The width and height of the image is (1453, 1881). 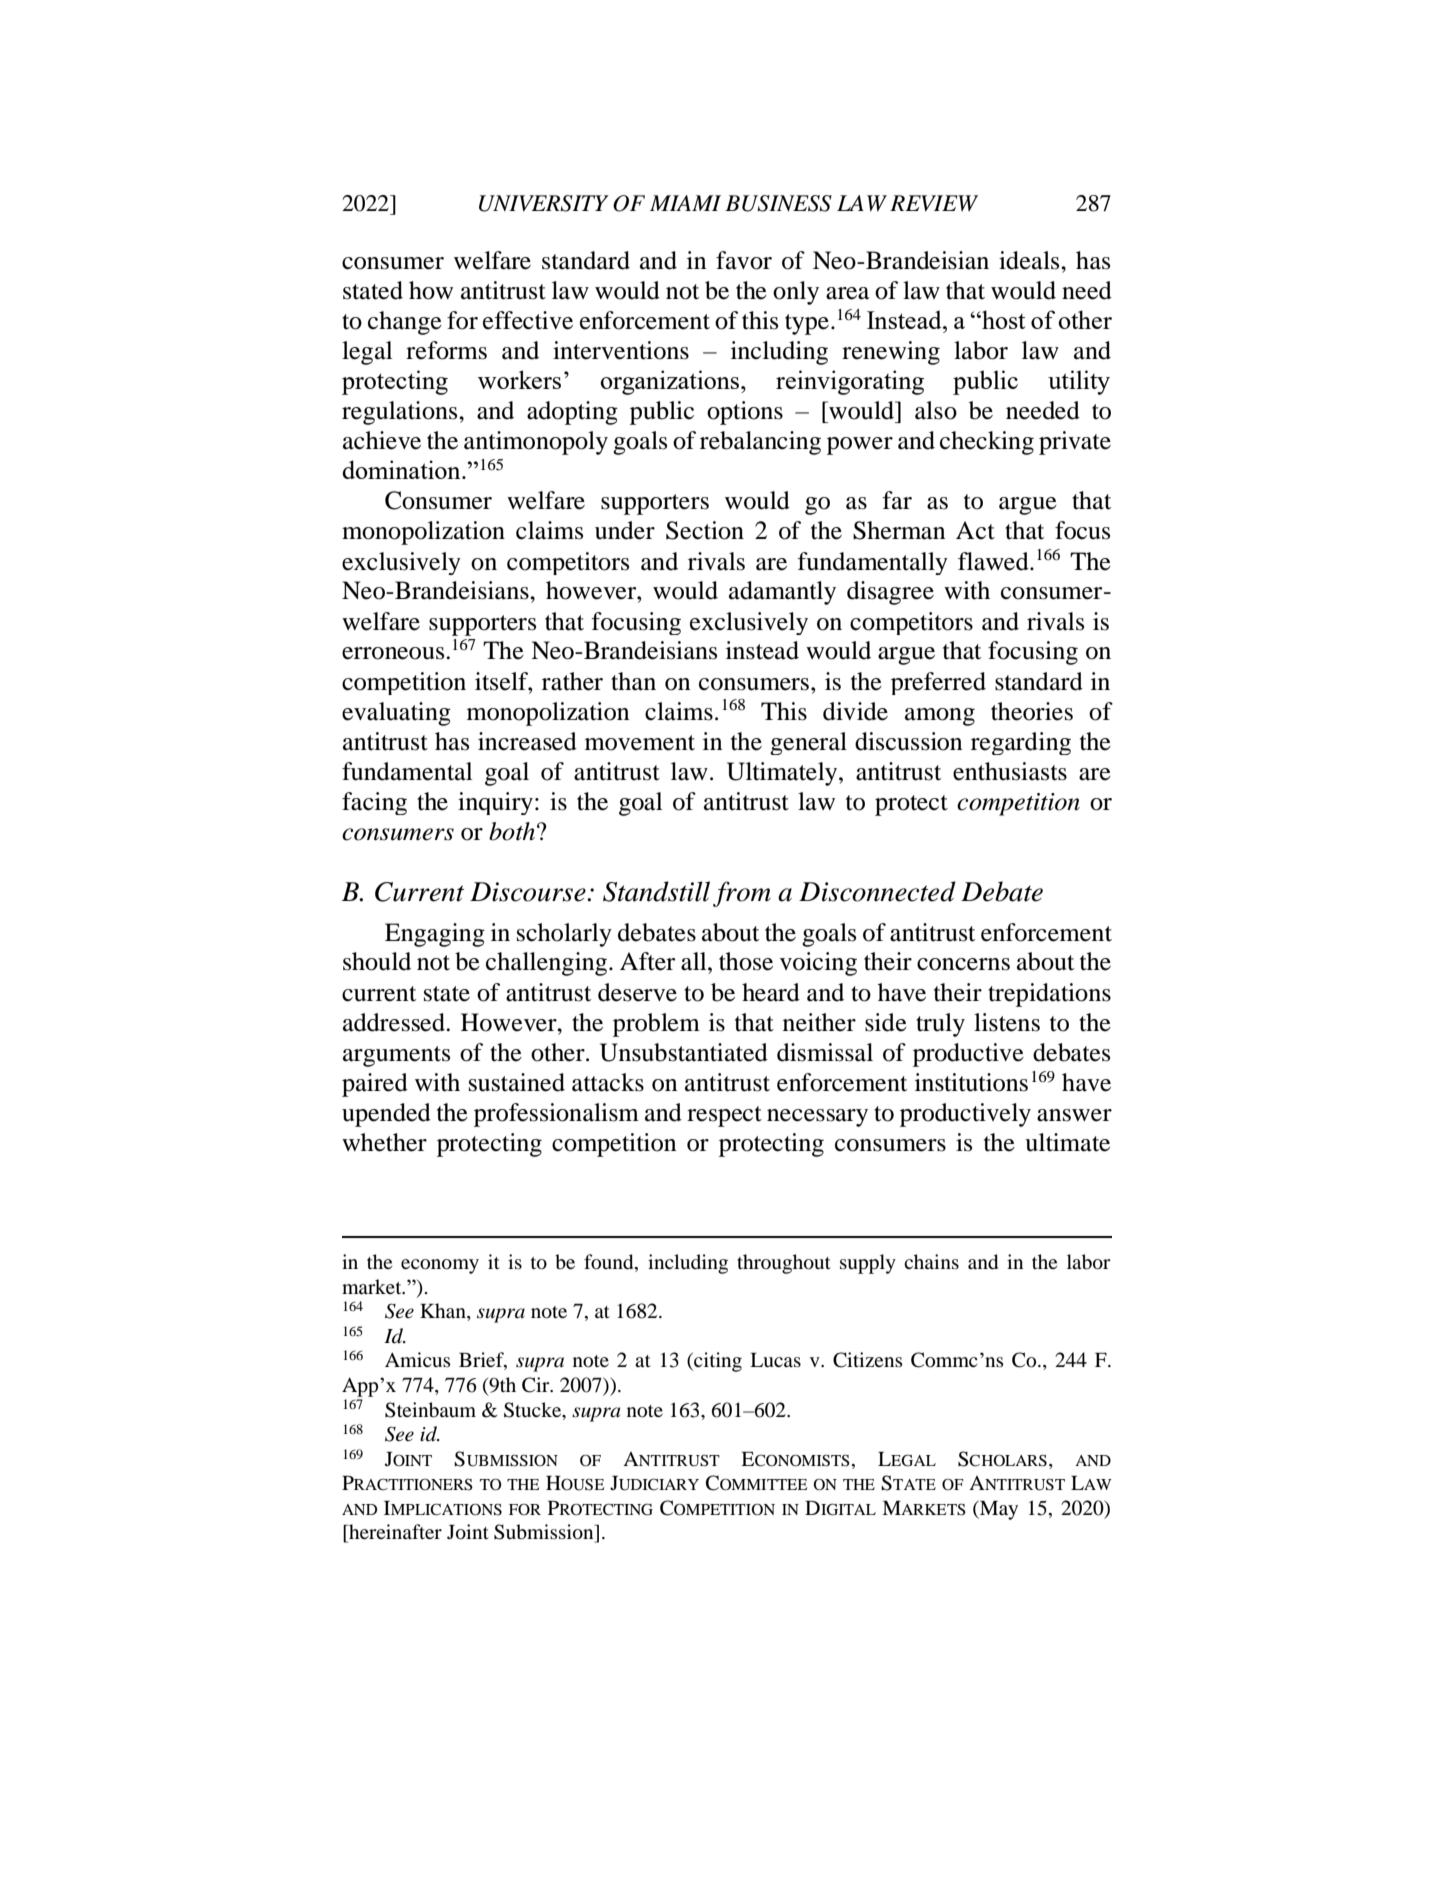 What do you see at coordinates (717, 1362) in the image?
I see `citing` at bounding box center [717, 1362].
